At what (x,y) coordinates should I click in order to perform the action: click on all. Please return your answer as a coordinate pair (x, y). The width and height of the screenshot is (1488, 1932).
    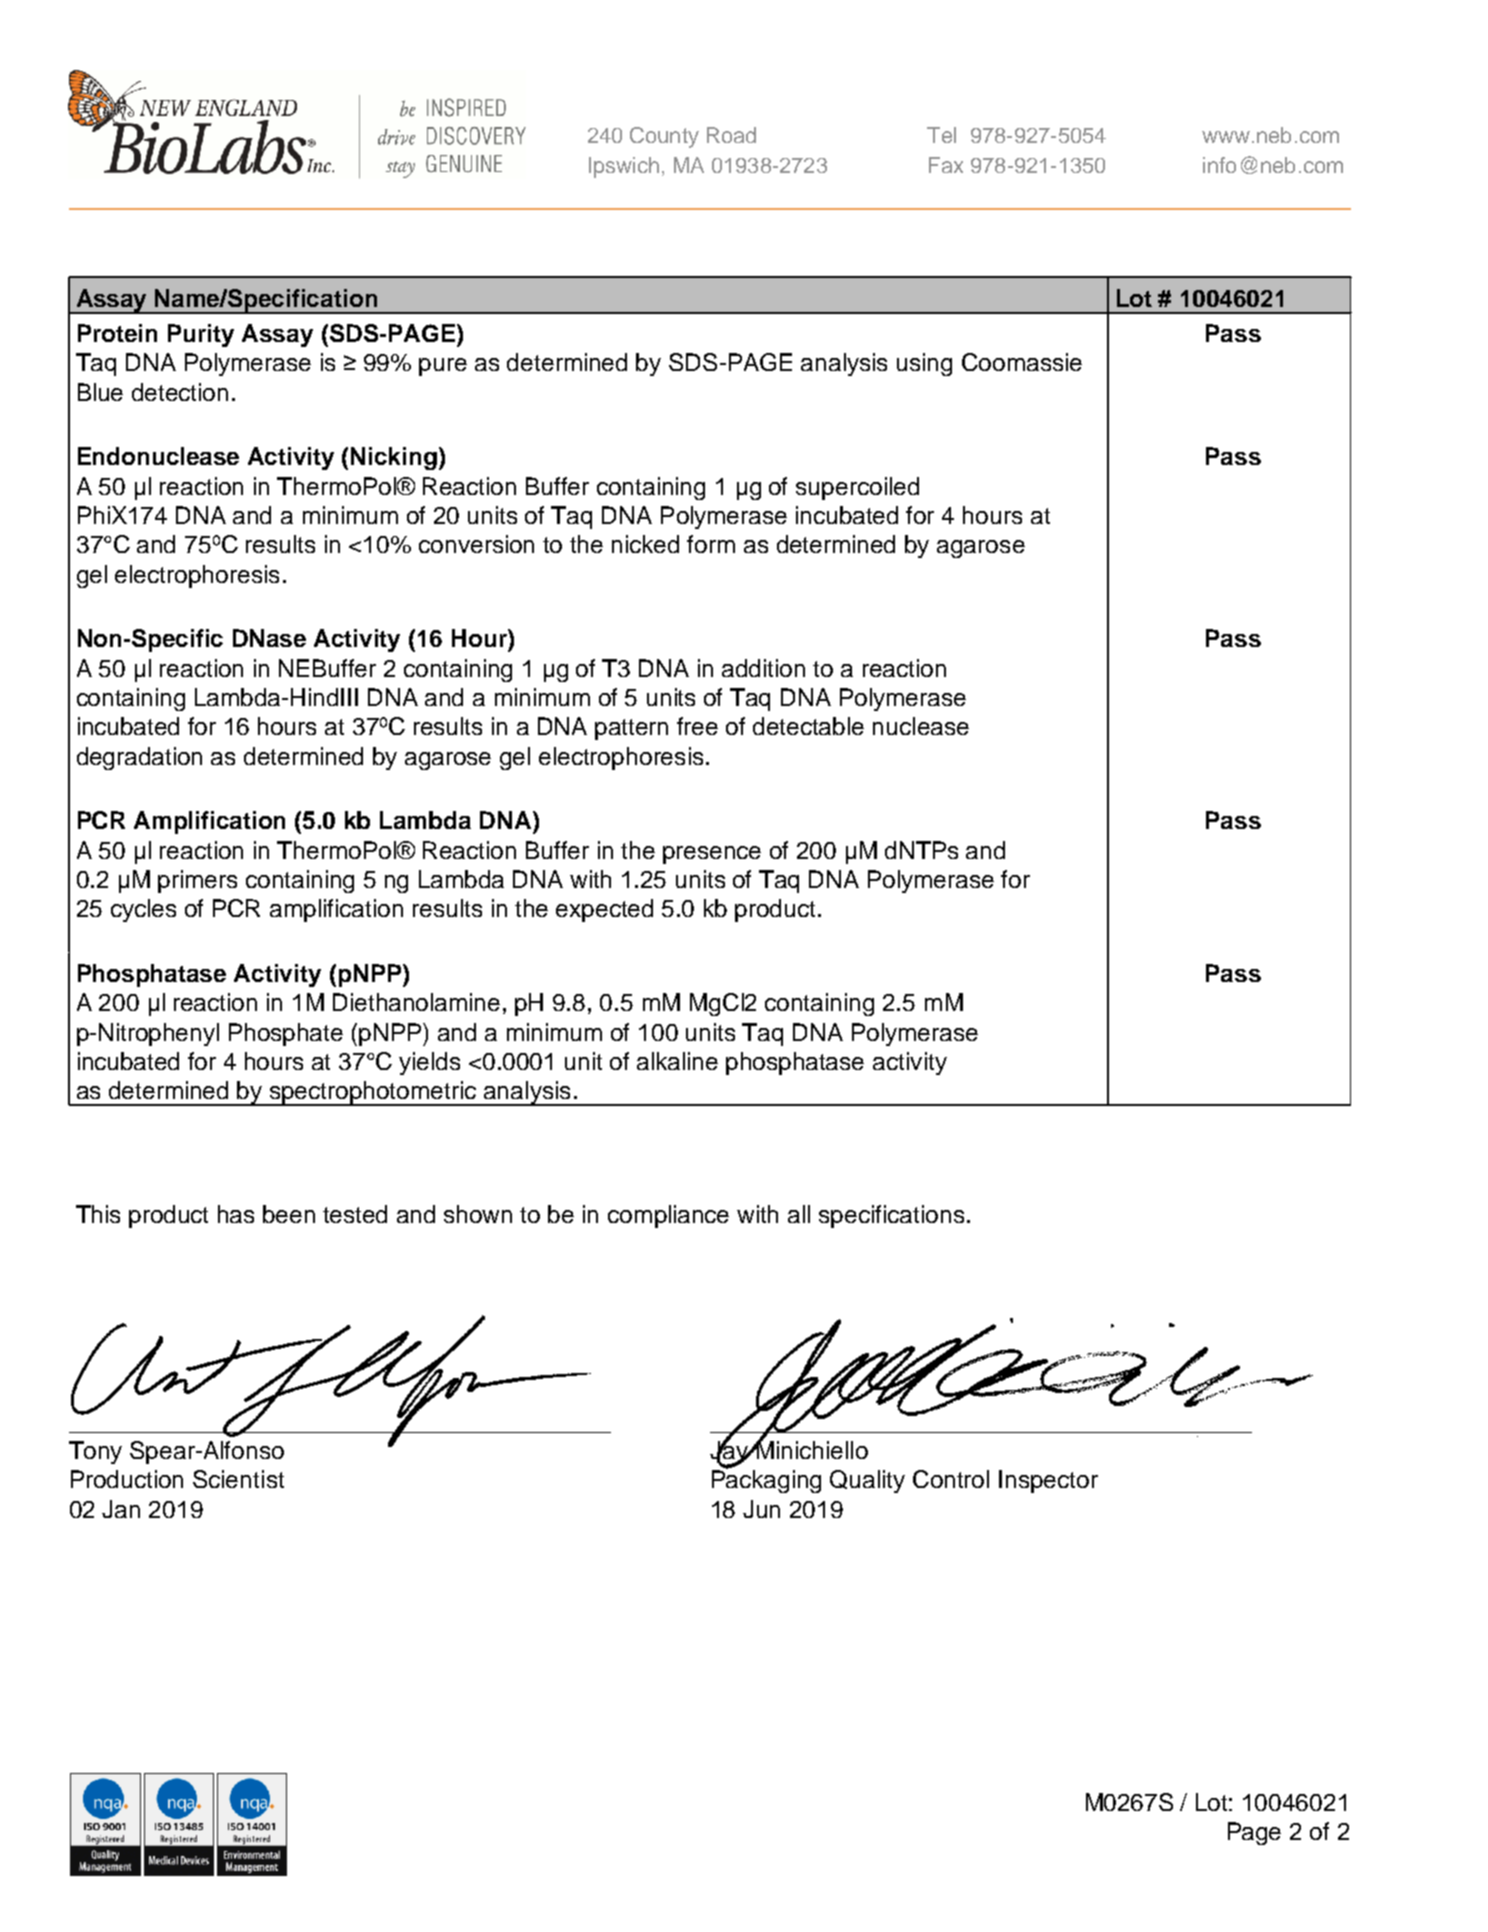
    Looking at the image, I should click on (799, 1214).
